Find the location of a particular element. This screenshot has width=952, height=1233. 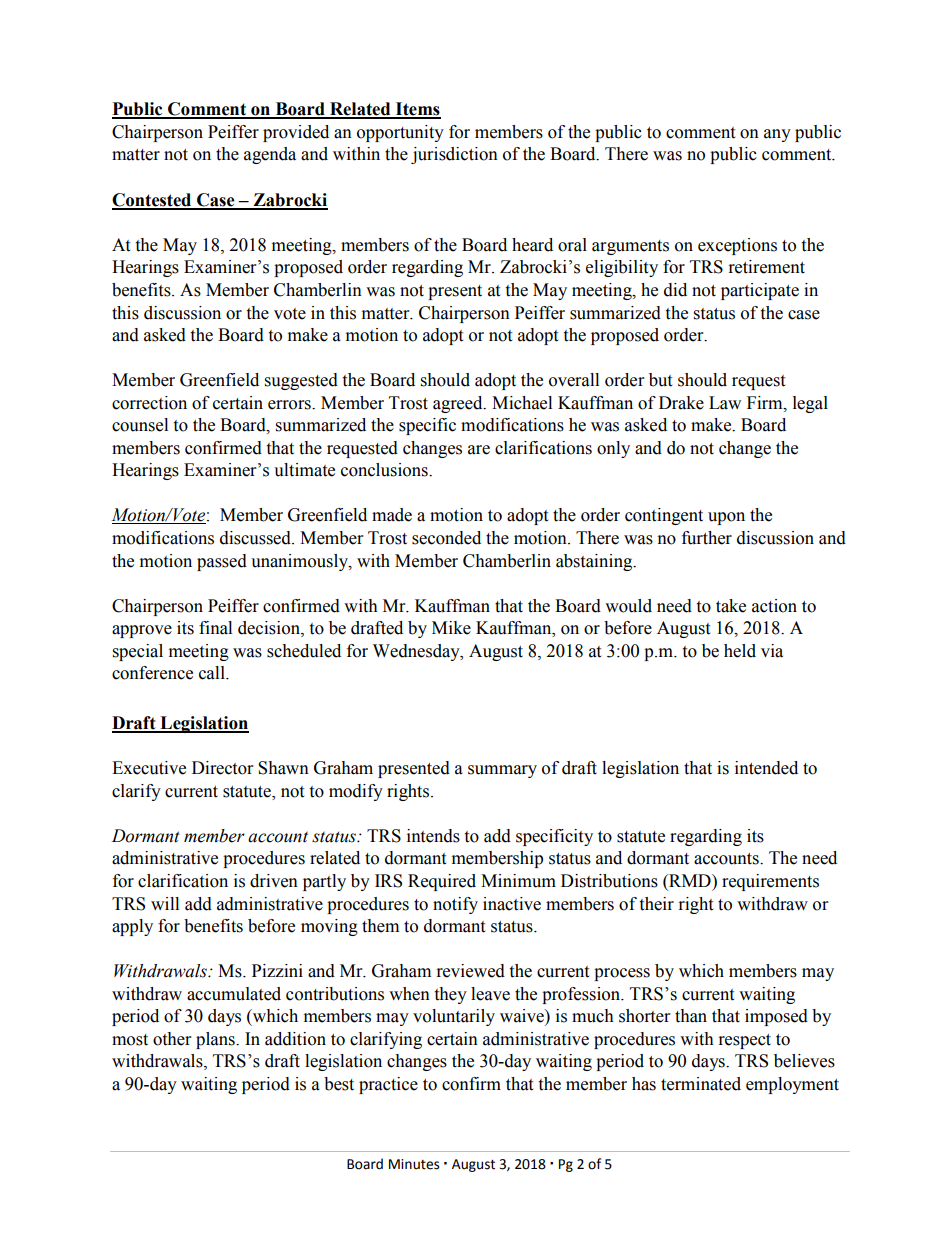

are is located at coordinates (479, 450).
